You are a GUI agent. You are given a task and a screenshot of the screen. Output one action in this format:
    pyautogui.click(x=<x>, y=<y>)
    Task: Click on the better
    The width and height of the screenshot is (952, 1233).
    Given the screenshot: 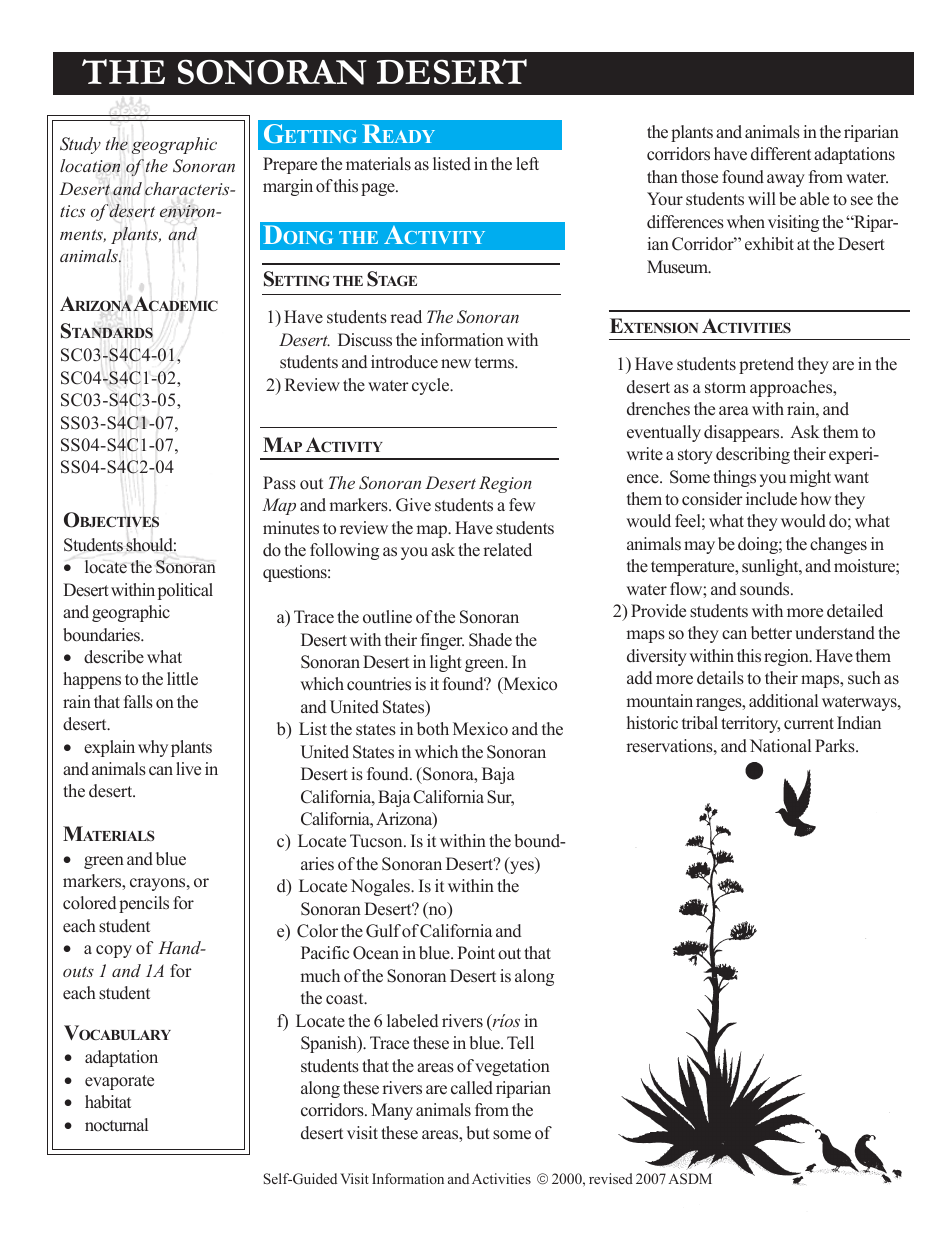 What is the action you would take?
    pyautogui.click(x=771, y=633)
